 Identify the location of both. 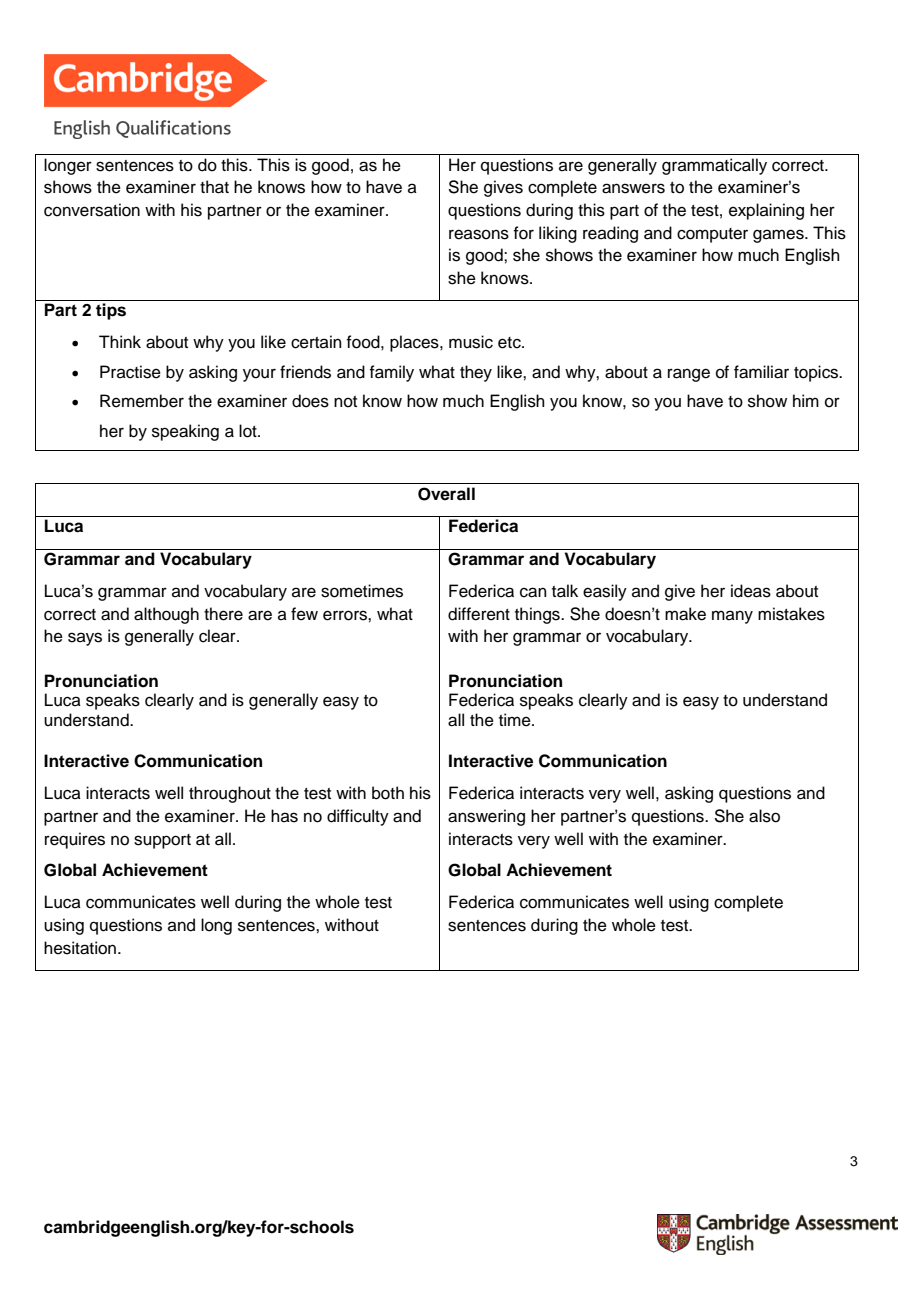
(388, 793).
